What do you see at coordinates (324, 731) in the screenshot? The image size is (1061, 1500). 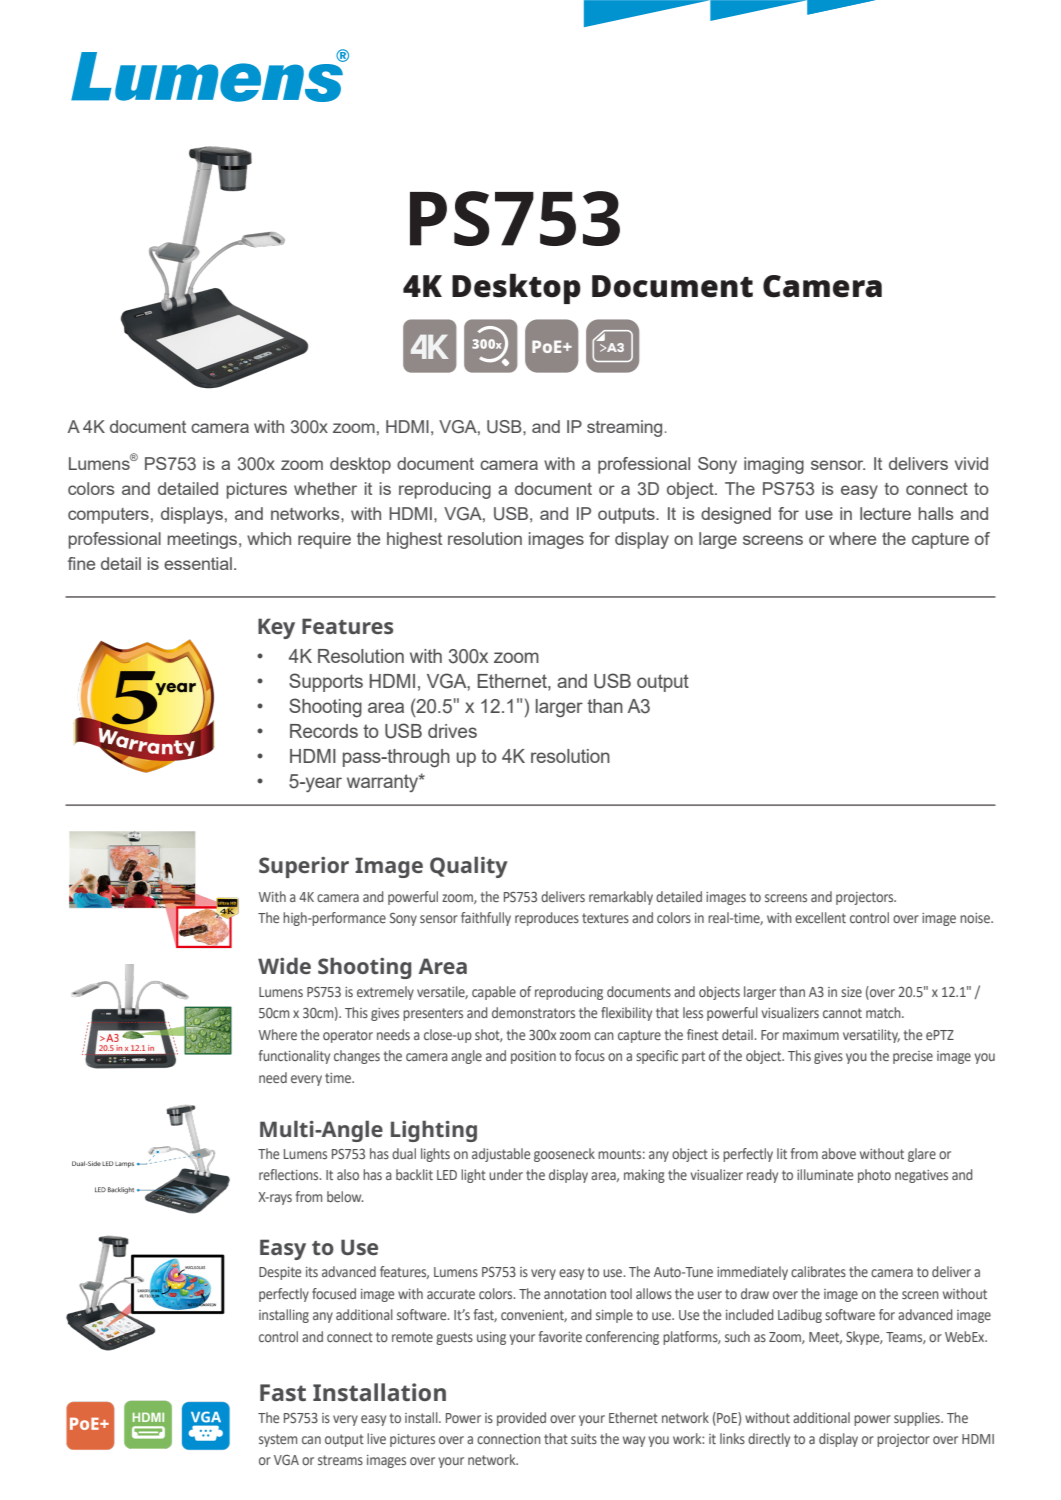 I see `Records` at bounding box center [324, 731].
